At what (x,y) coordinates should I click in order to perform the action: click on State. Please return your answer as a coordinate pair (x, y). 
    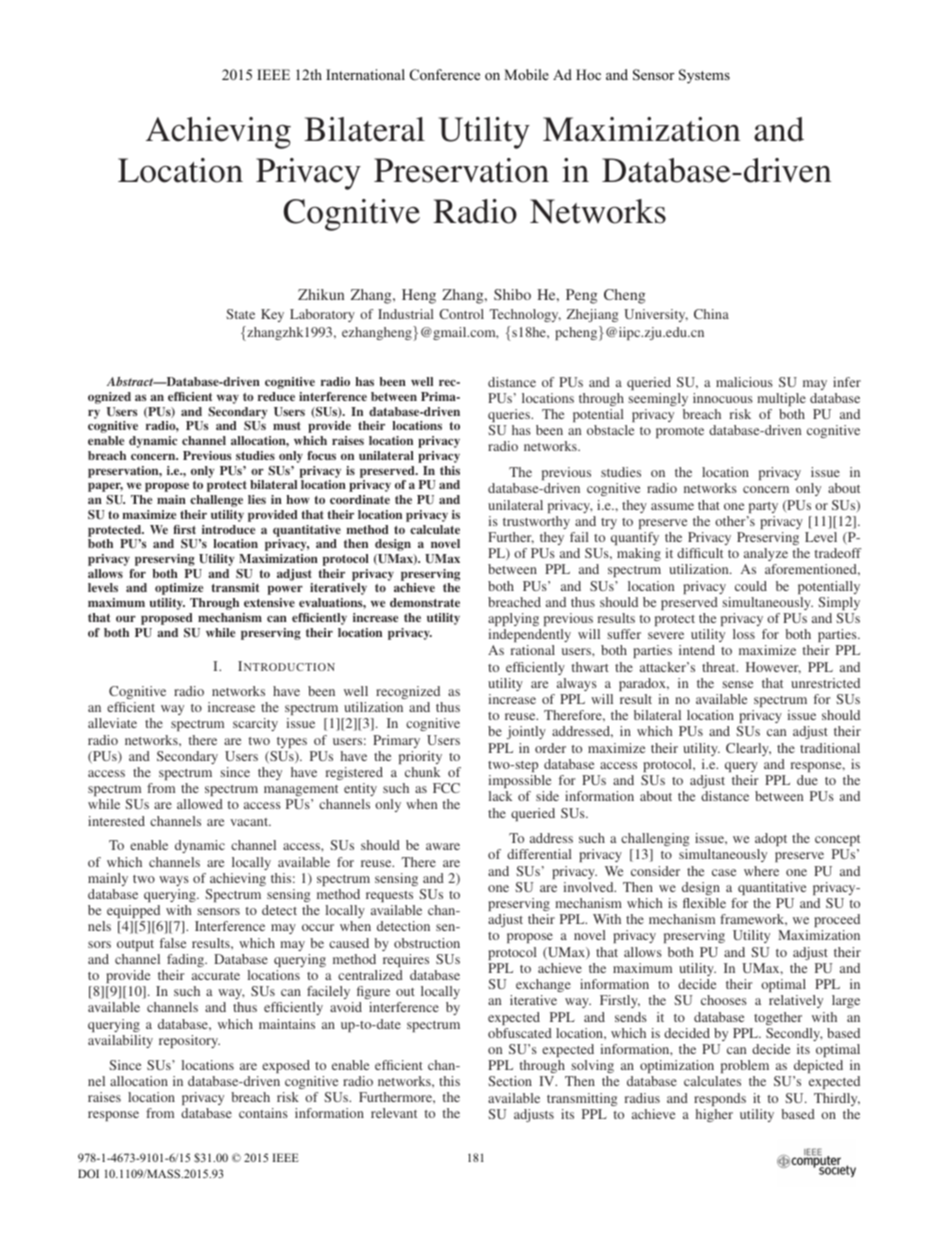
    Looking at the image, I should click on (240, 314).
